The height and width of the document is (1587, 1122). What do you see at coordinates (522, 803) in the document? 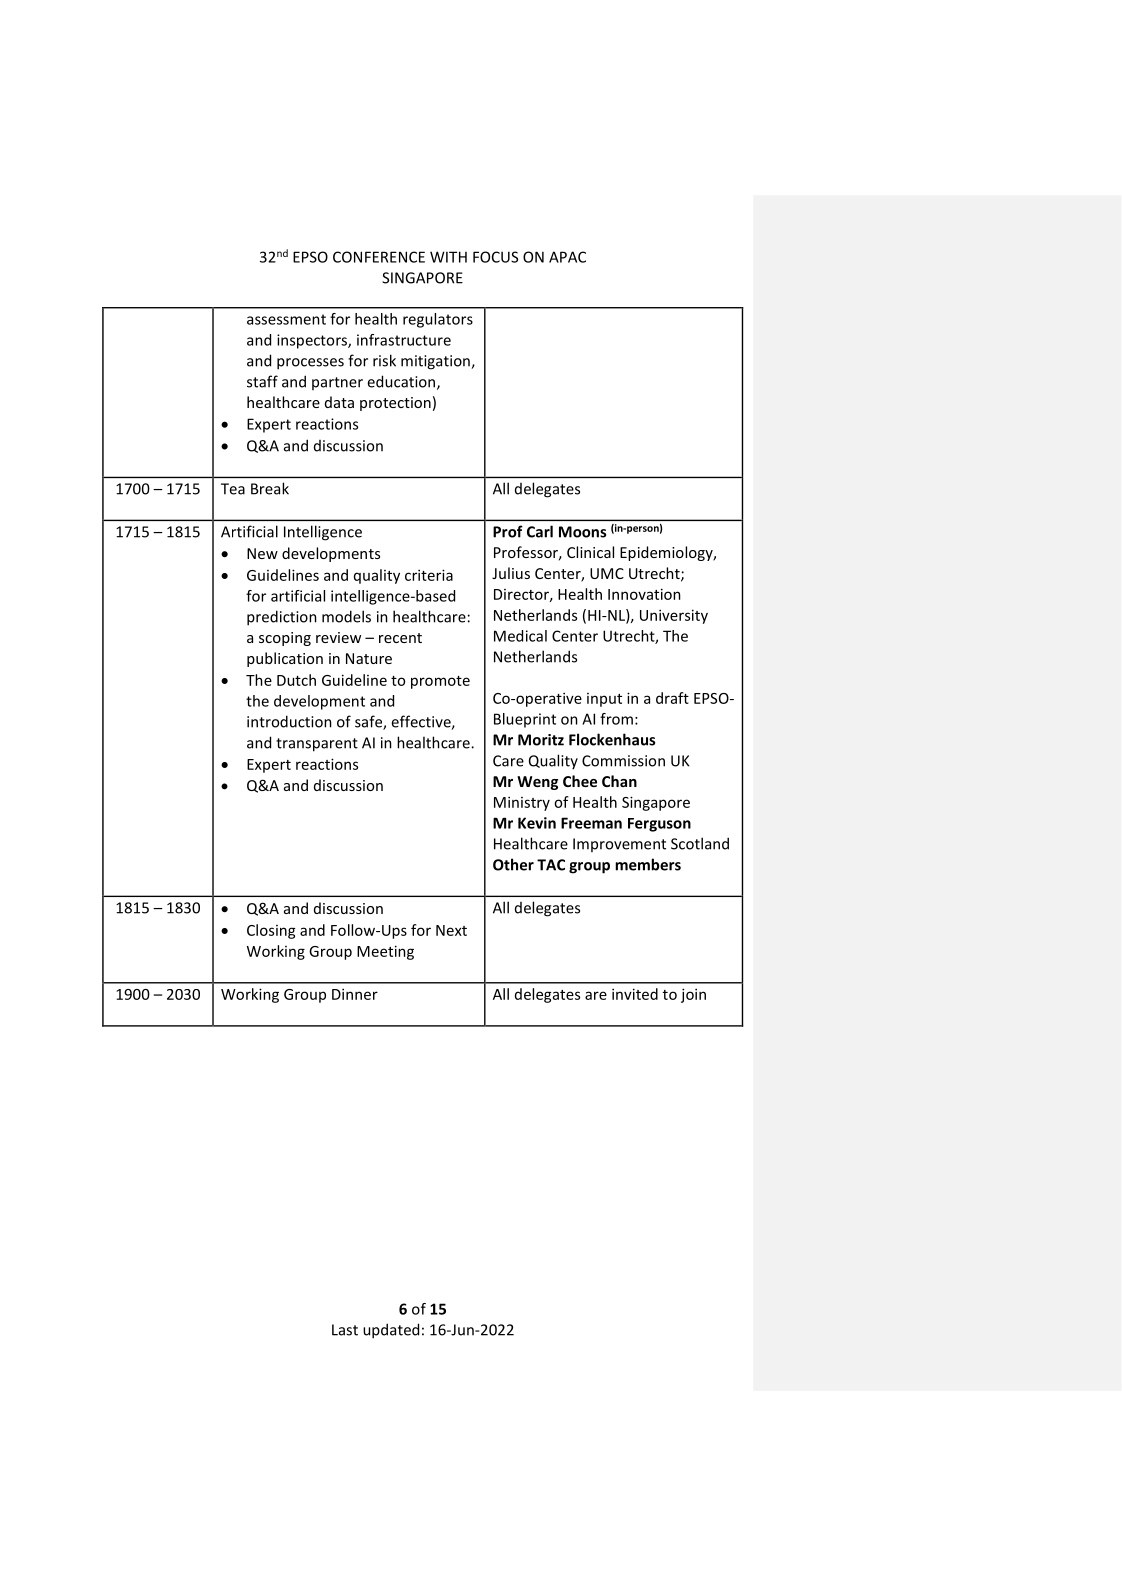
I see `Ministry` at bounding box center [522, 803].
